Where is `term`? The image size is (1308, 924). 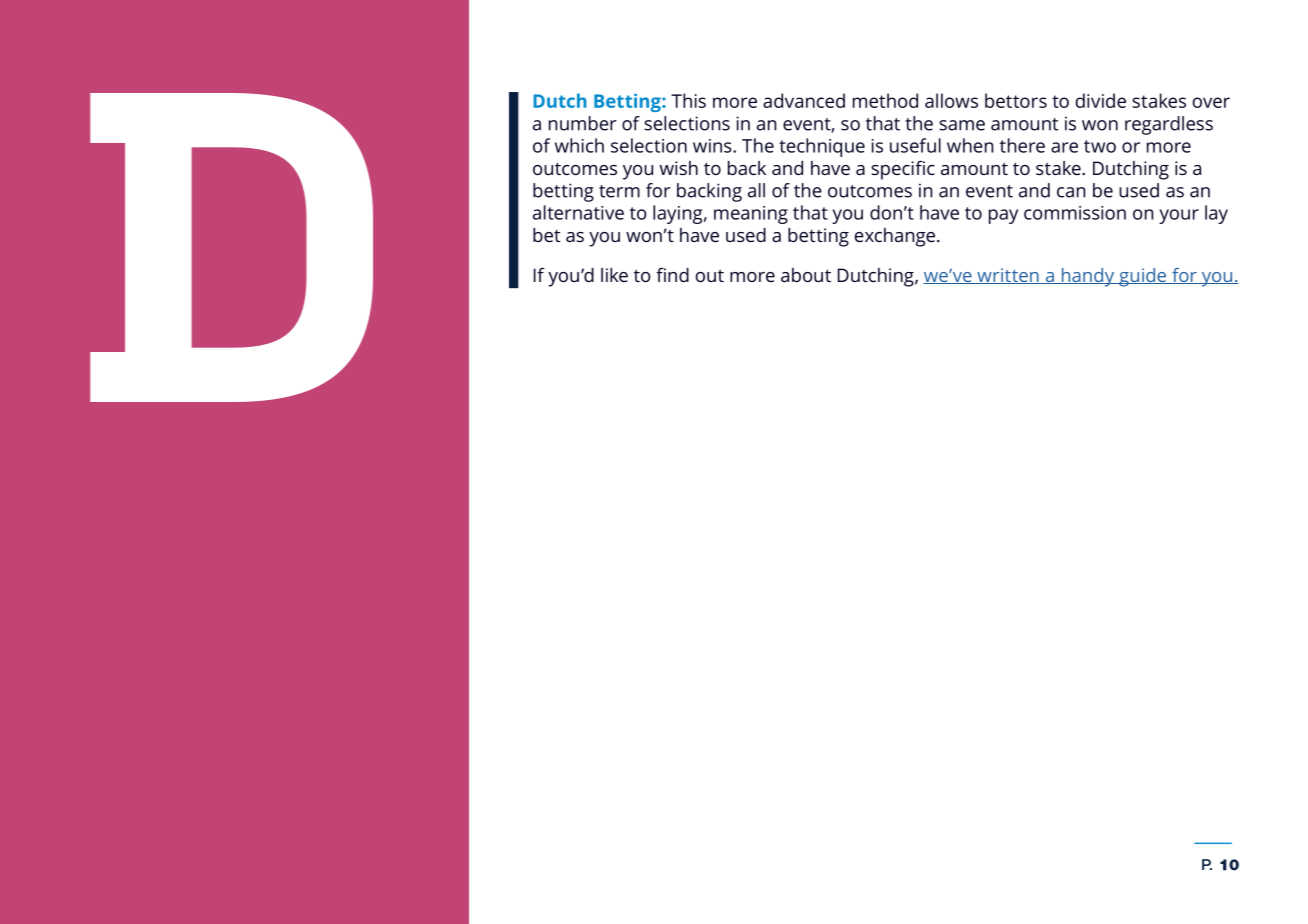
term is located at coordinates (619, 191).
